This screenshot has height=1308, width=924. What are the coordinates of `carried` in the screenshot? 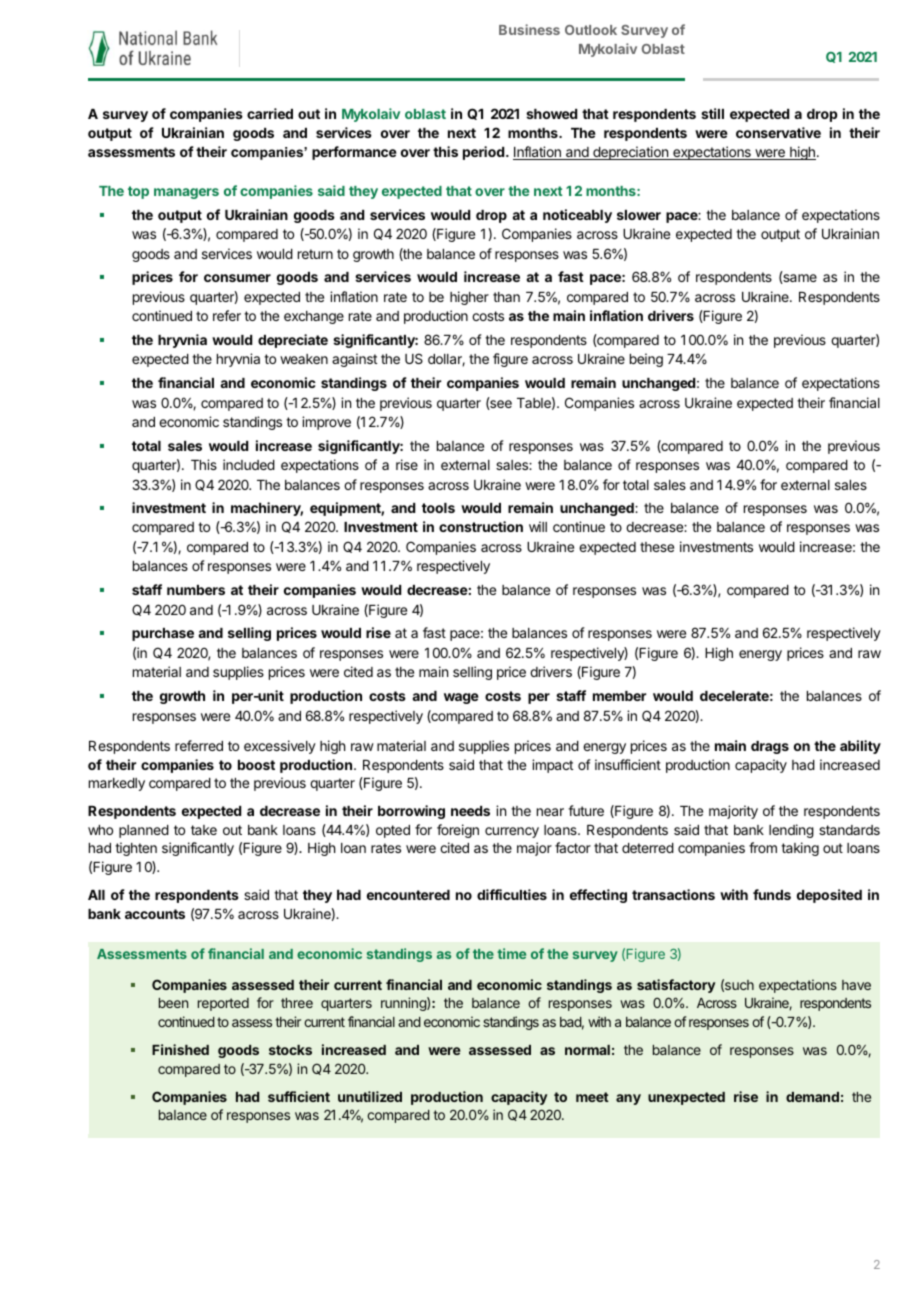 It's located at (270, 113).
